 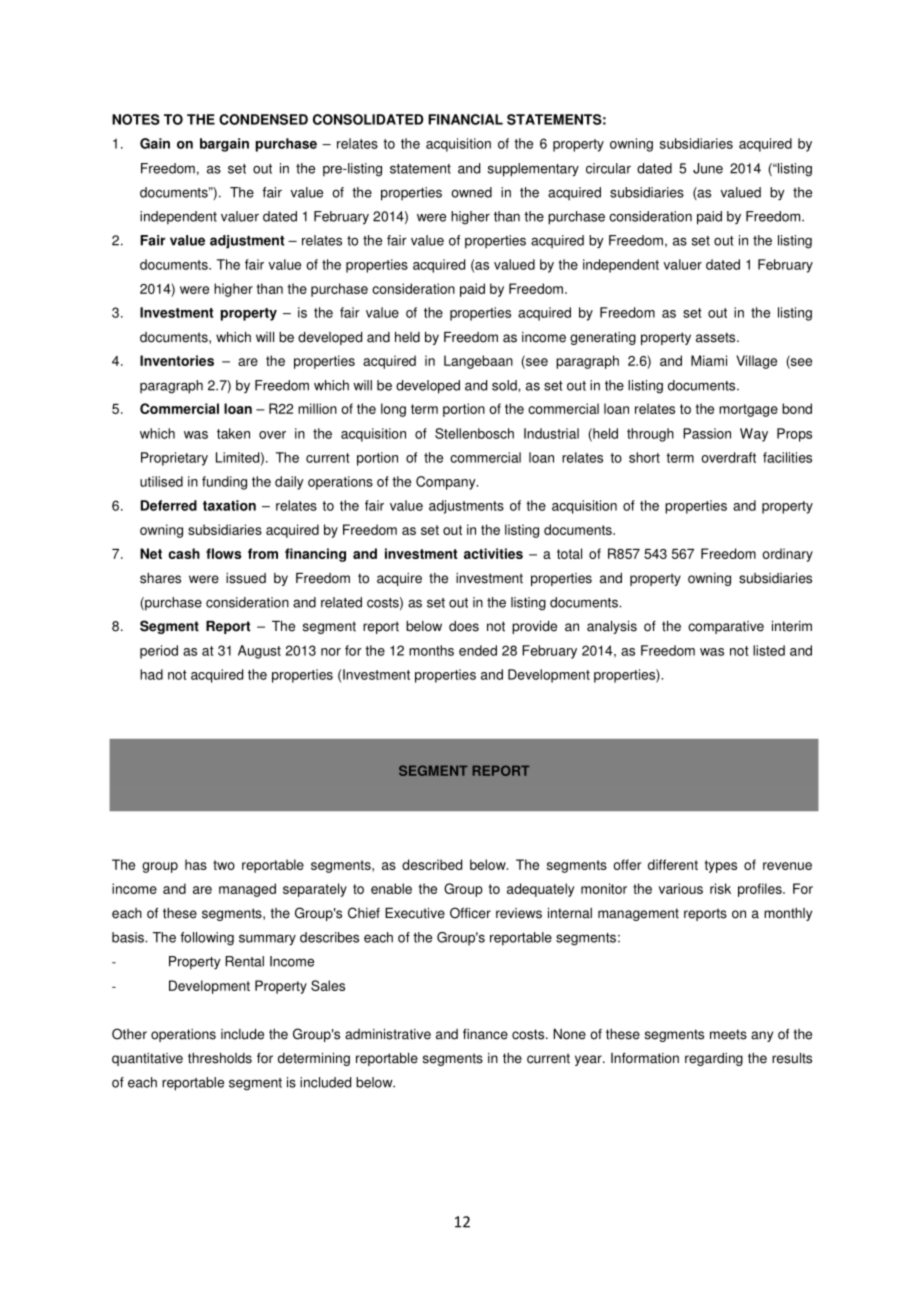 I want to click on Passion, so click(x=707, y=433).
